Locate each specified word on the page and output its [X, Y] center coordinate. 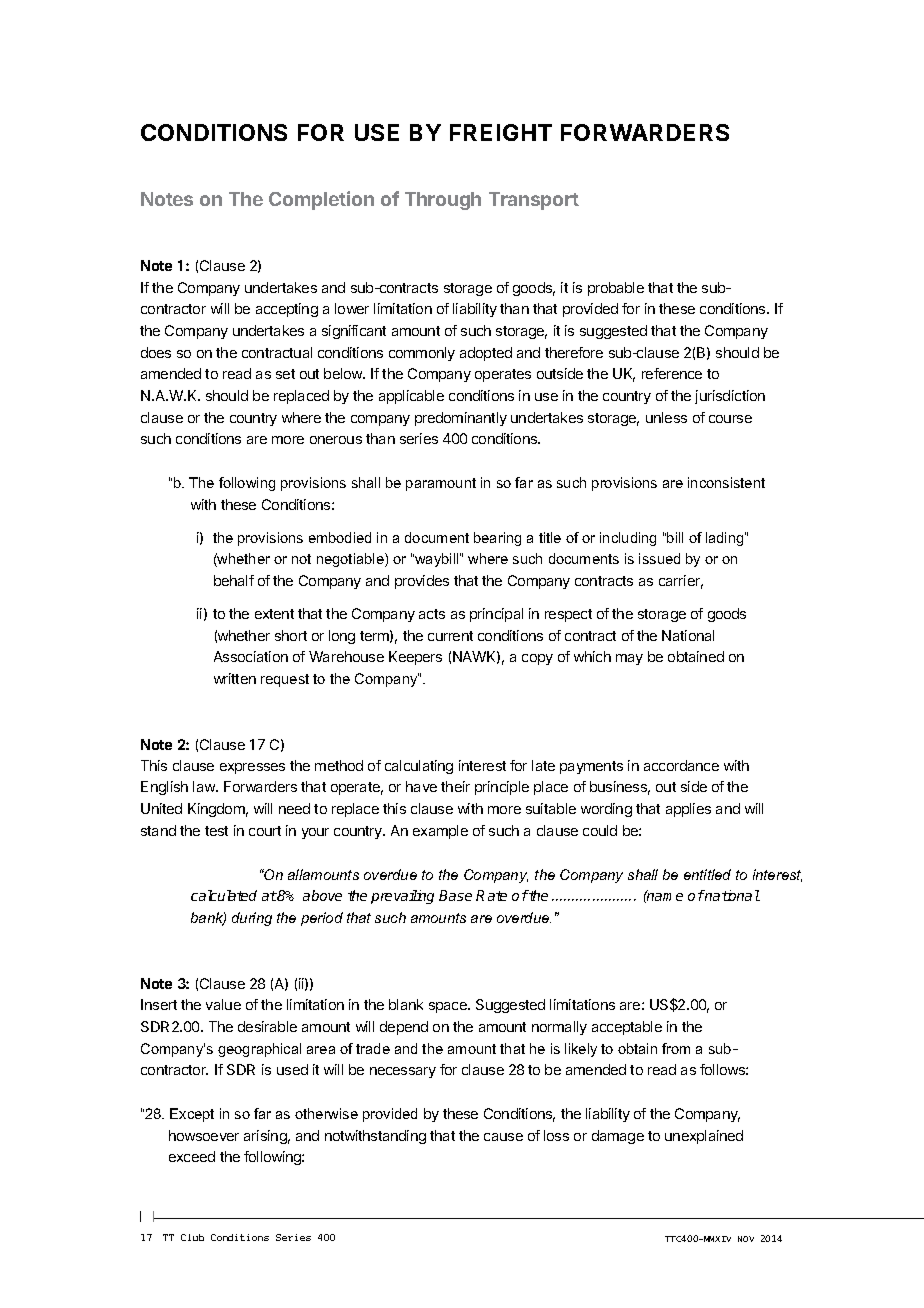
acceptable [627, 1028]
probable [616, 289]
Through [443, 201]
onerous [336, 440]
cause [503, 1137]
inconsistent [726, 482]
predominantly [461, 419]
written [235, 678]
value [223, 1004]
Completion [321, 200]
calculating [419, 767]
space [449, 1007]
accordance [681, 765]
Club [192, 1237]
